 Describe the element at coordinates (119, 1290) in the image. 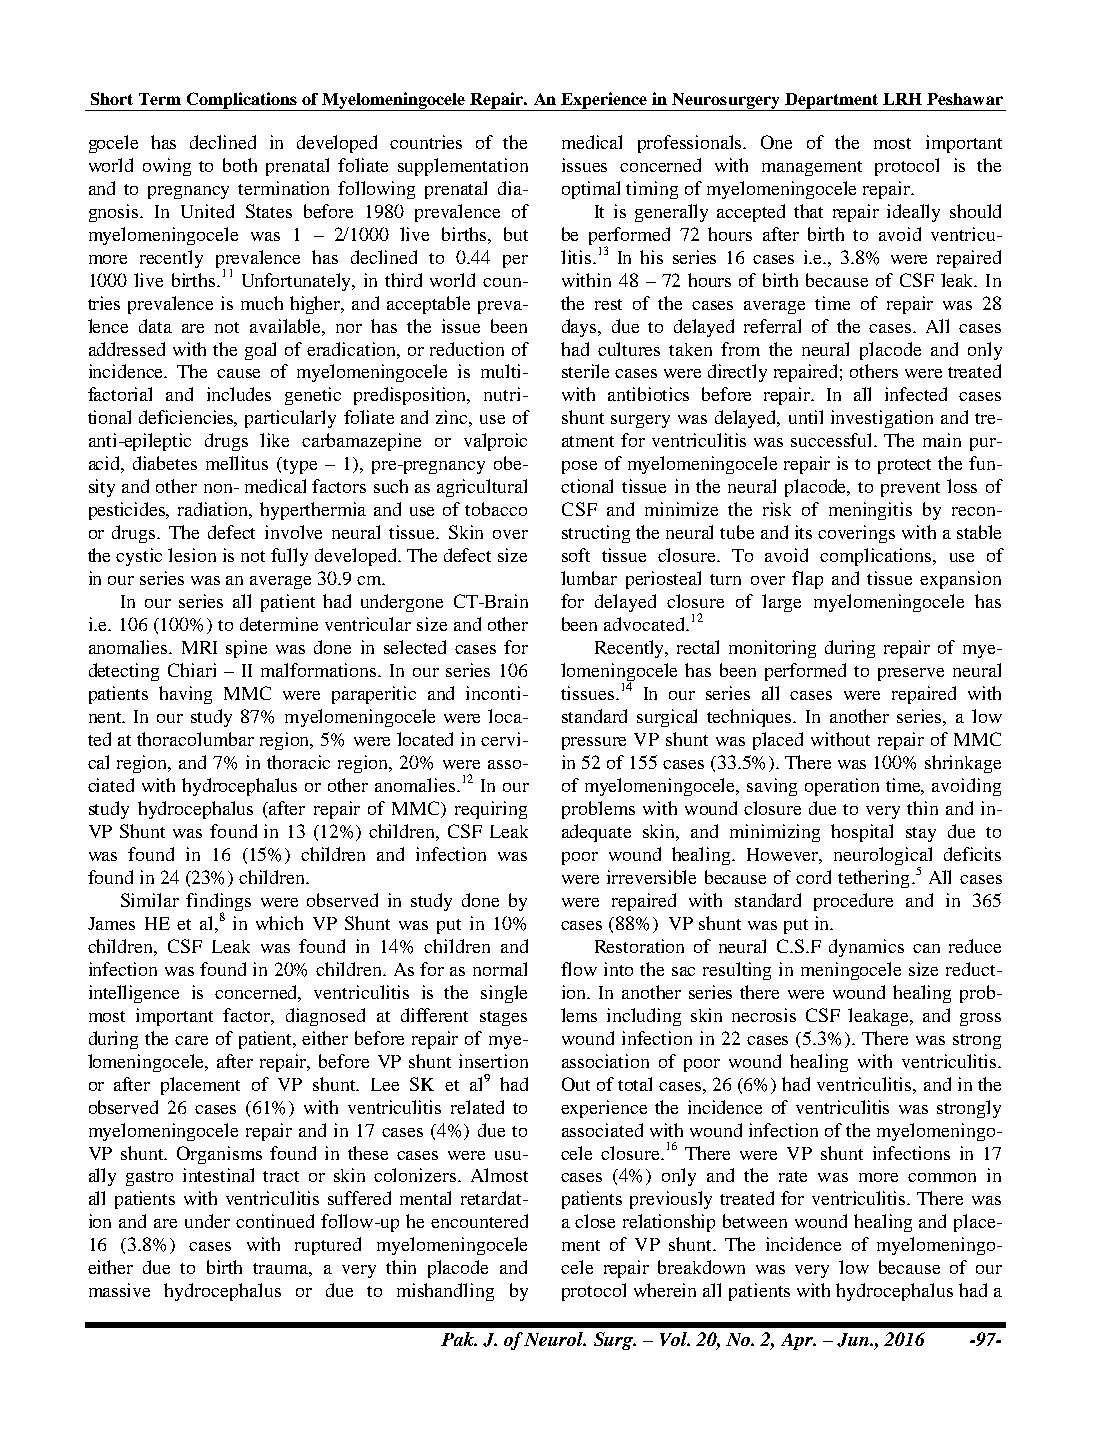

I see `massive` at that location.
